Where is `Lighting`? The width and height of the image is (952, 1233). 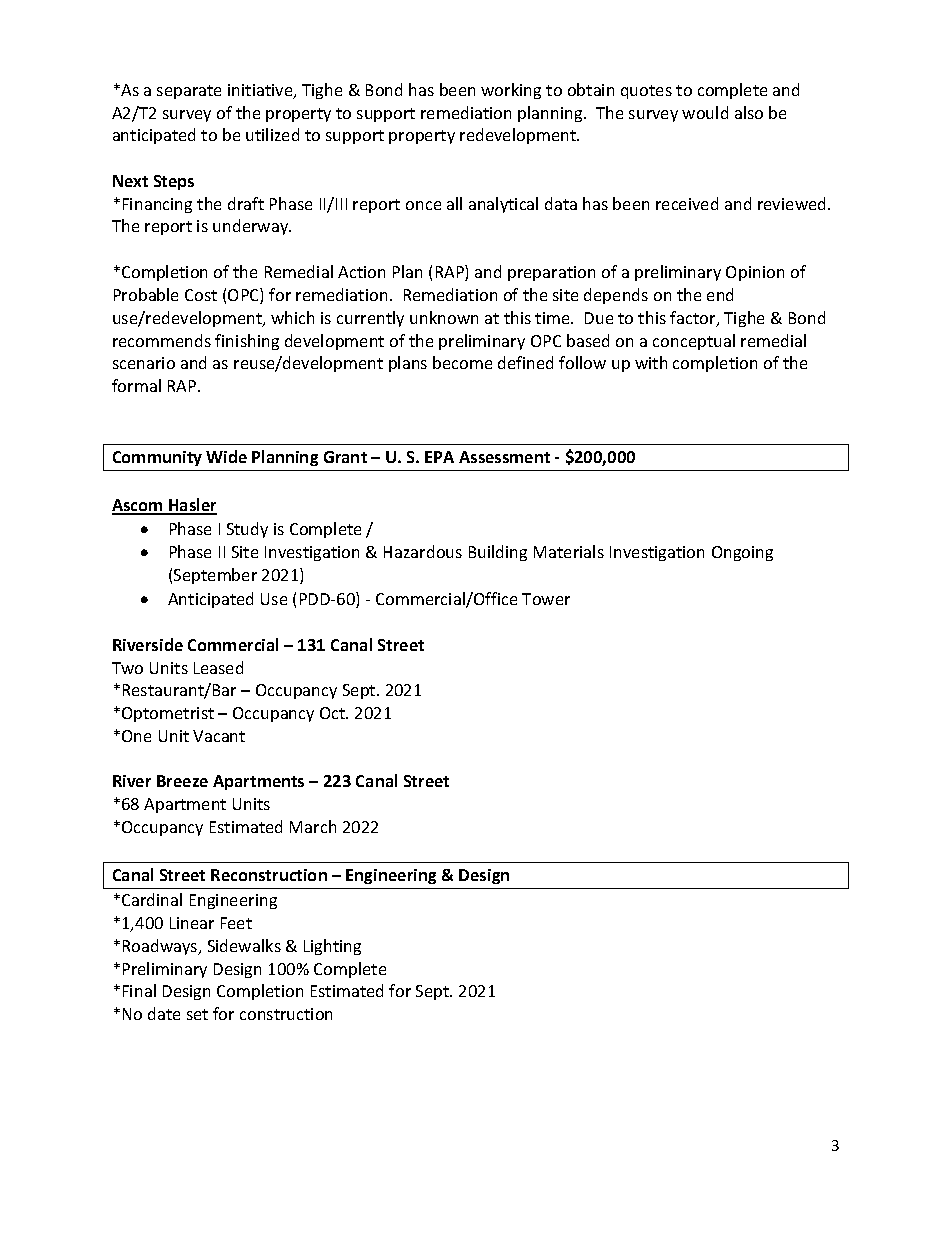
Lighting is located at coordinates (332, 947).
